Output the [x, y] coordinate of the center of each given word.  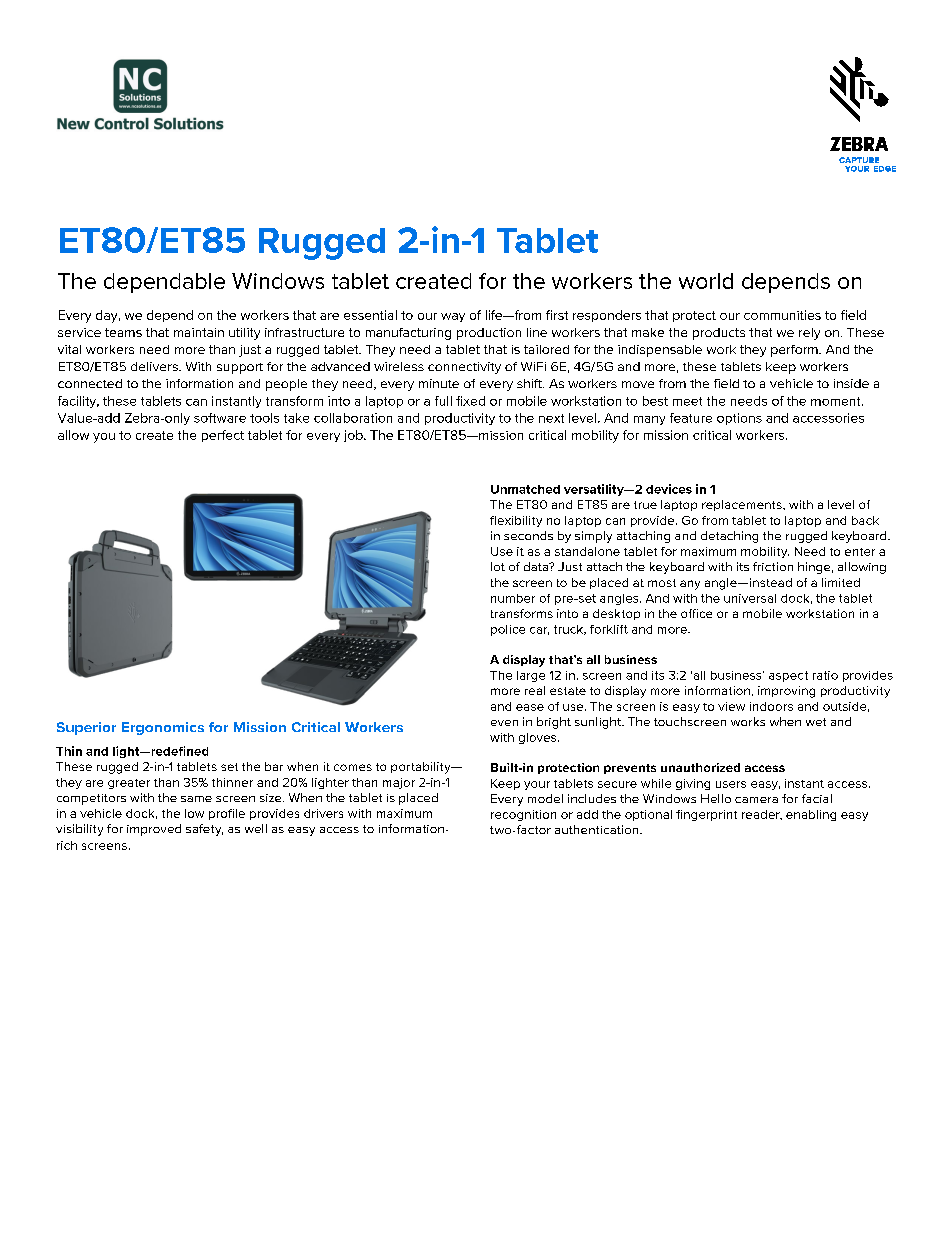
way [453, 317]
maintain [199, 332]
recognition [523, 815]
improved [154, 830]
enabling [811, 815]
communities [782, 315]
